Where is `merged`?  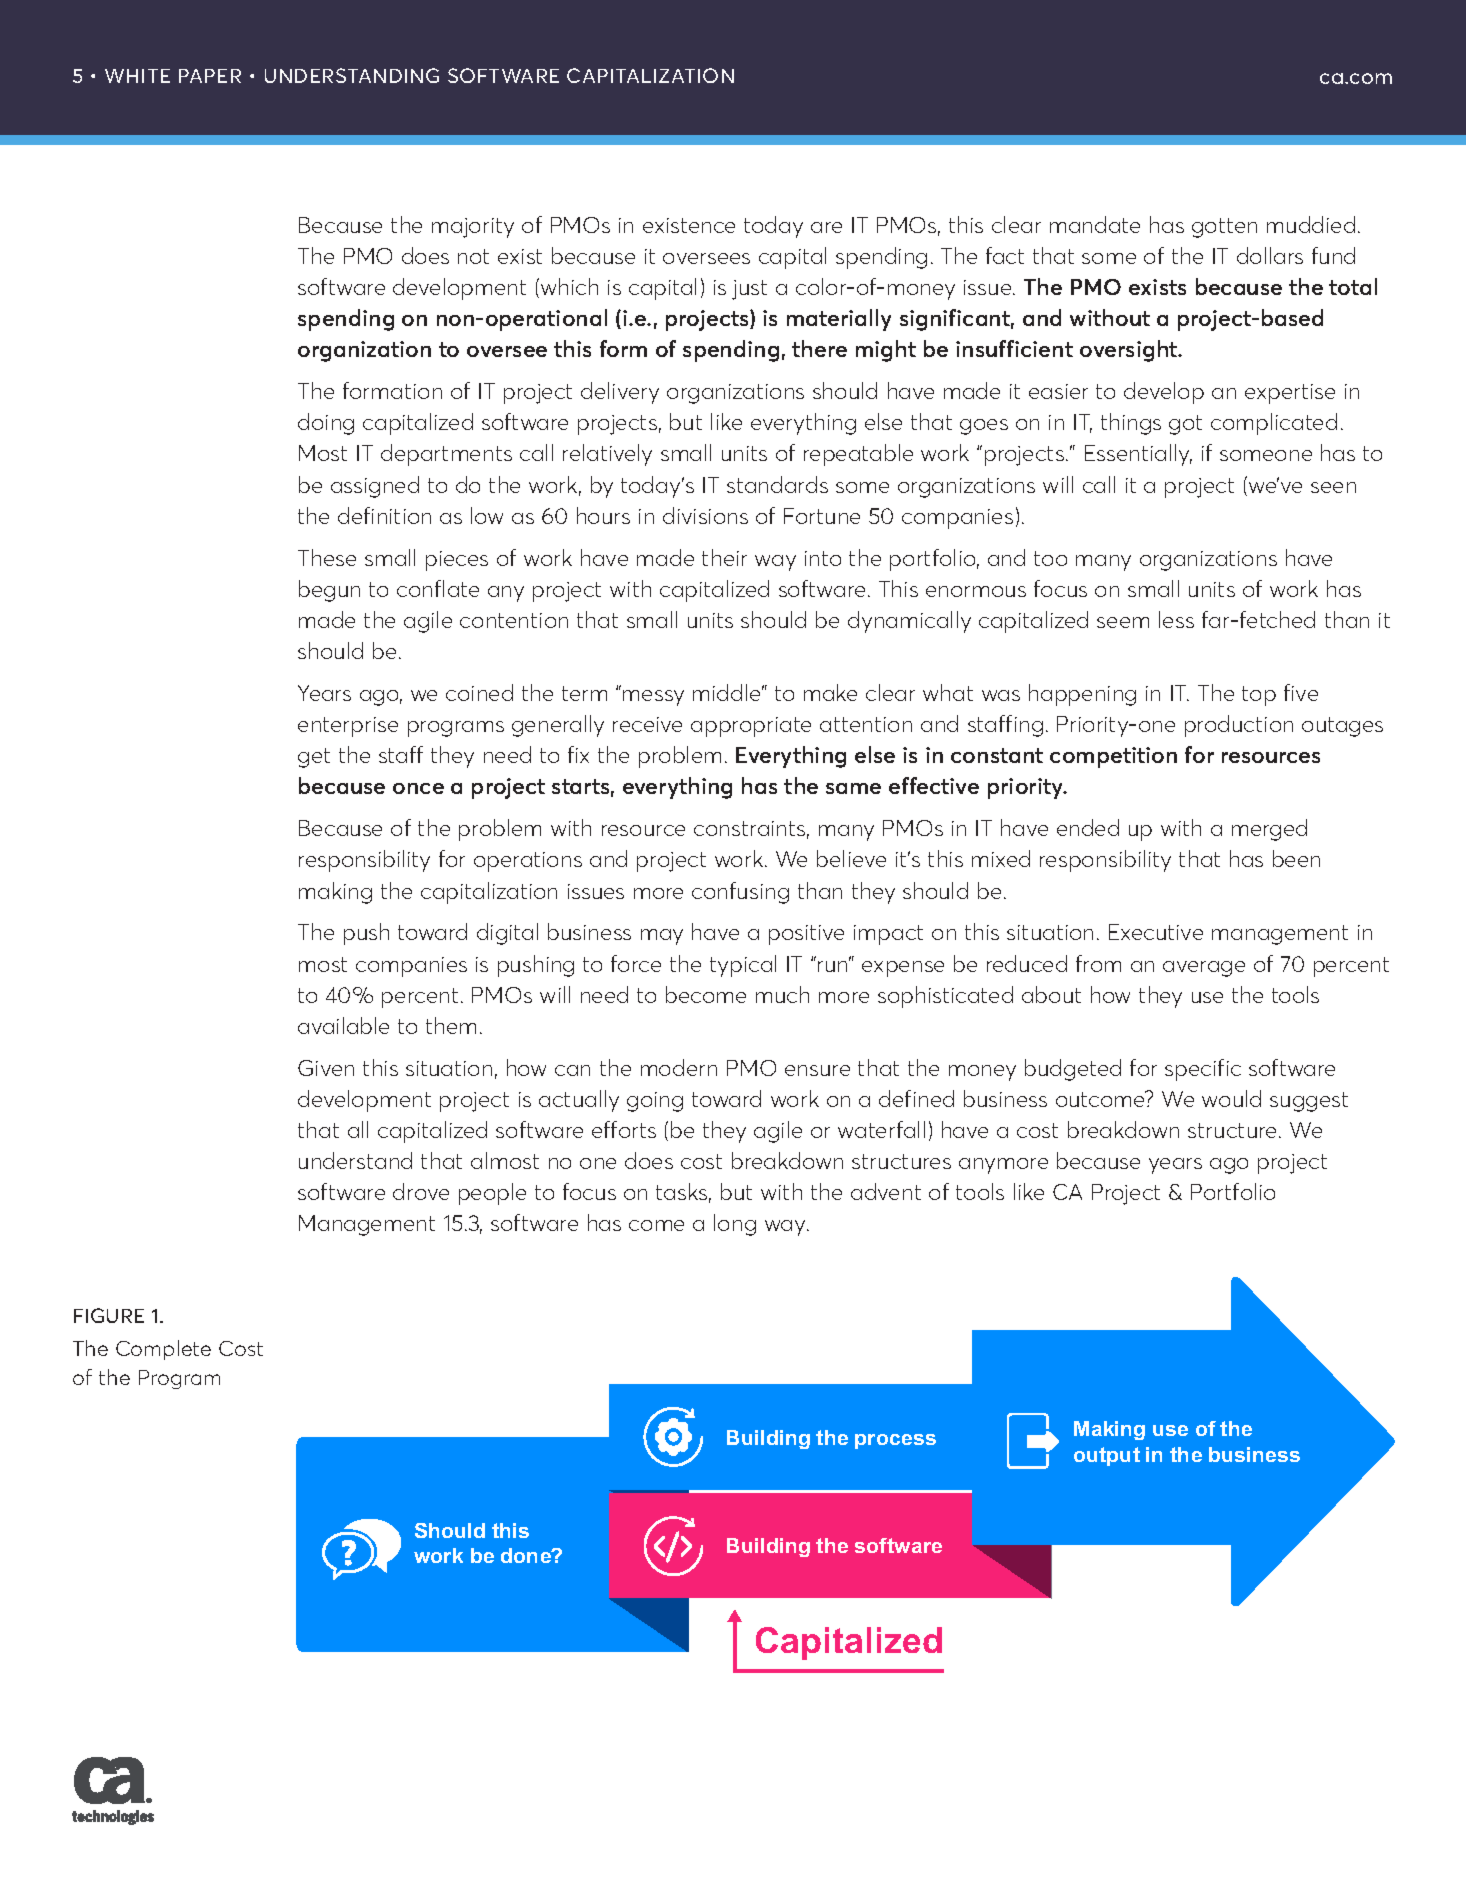 merged is located at coordinates (1269, 830).
